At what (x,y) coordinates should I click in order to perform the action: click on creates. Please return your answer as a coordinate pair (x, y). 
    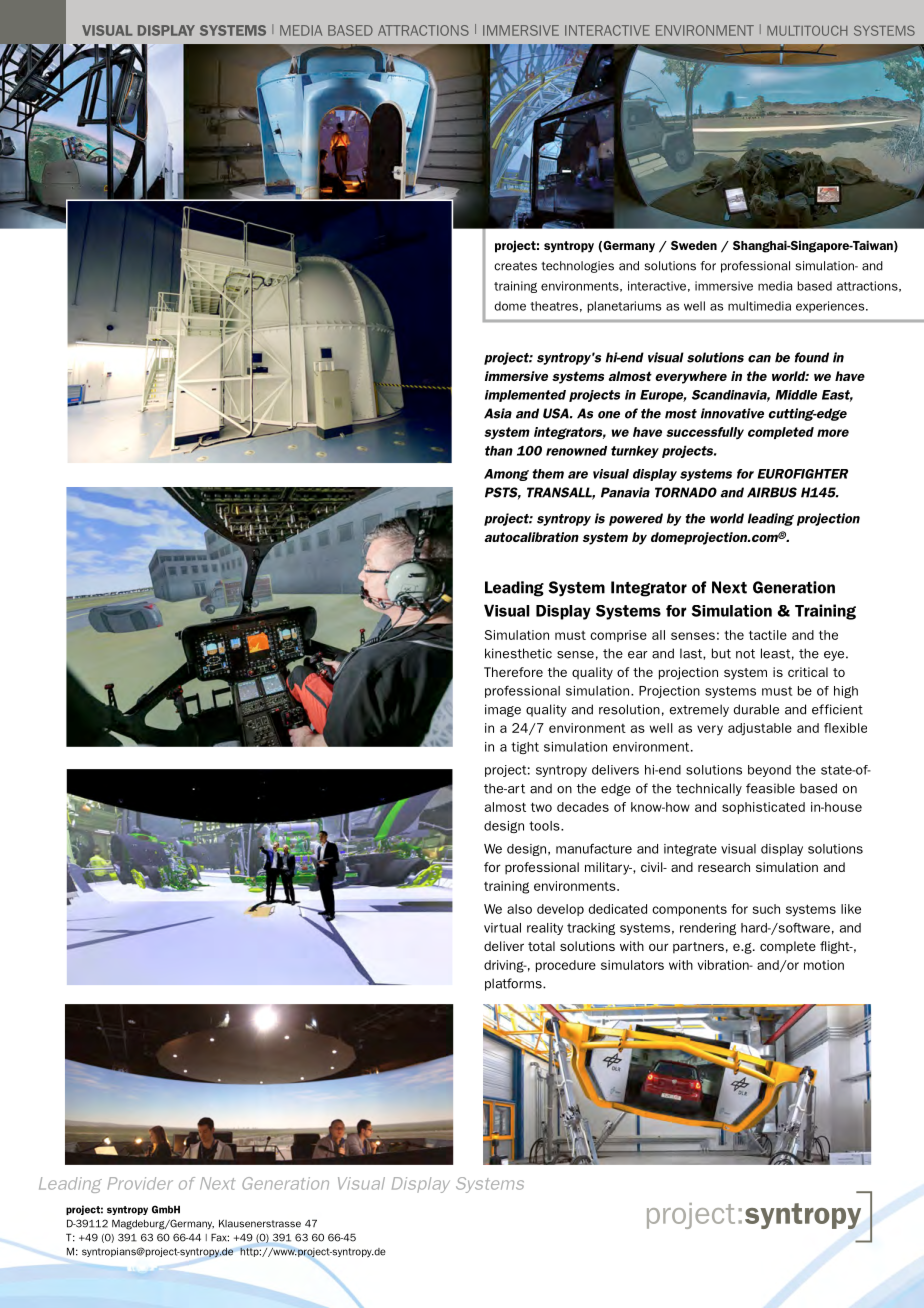
    Looking at the image, I should click on (515, 266).
